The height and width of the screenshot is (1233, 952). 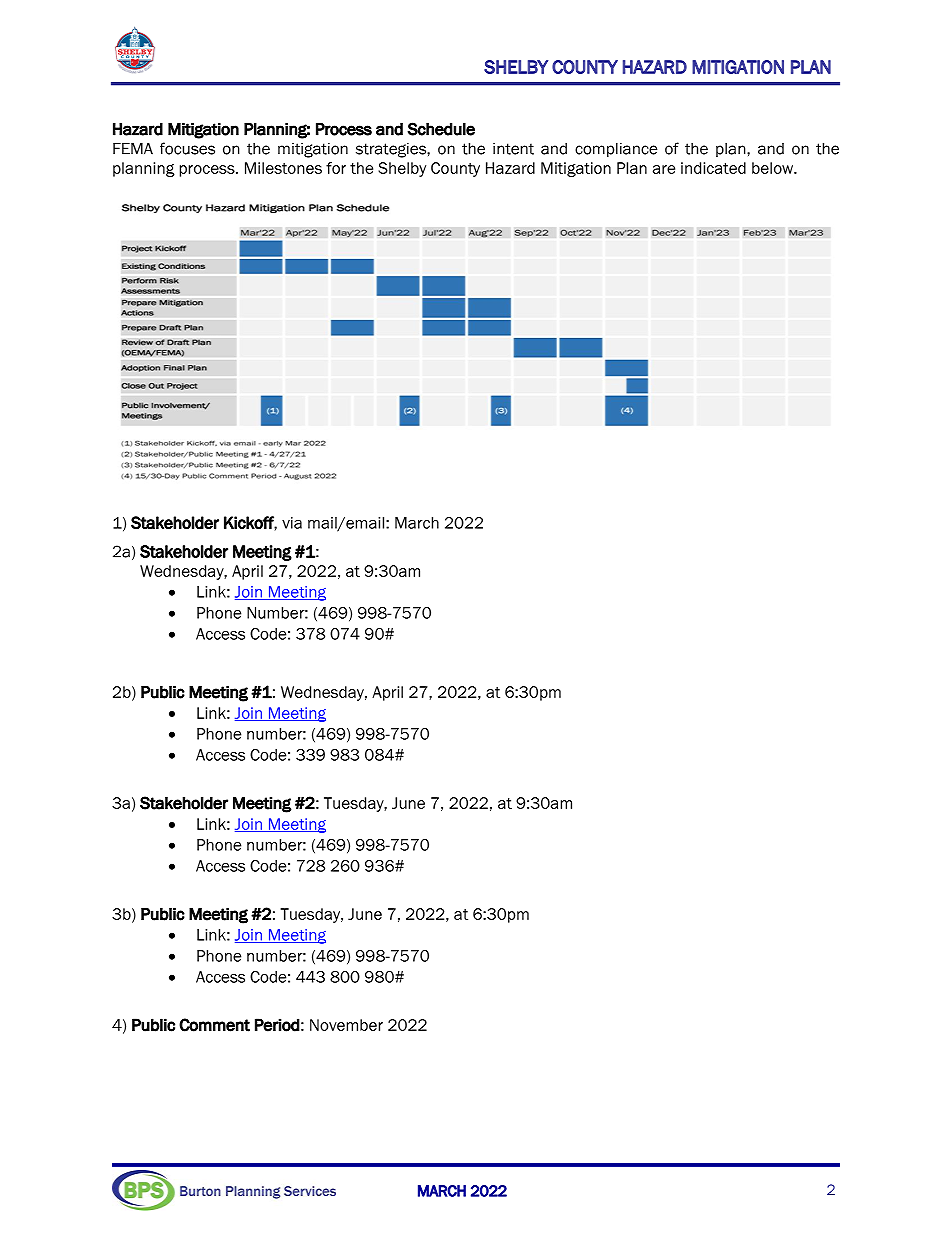 What do you see at coordinates (214, 1025) in the screenshot?
I see `Comment` at bounding box center [214, 1025].
